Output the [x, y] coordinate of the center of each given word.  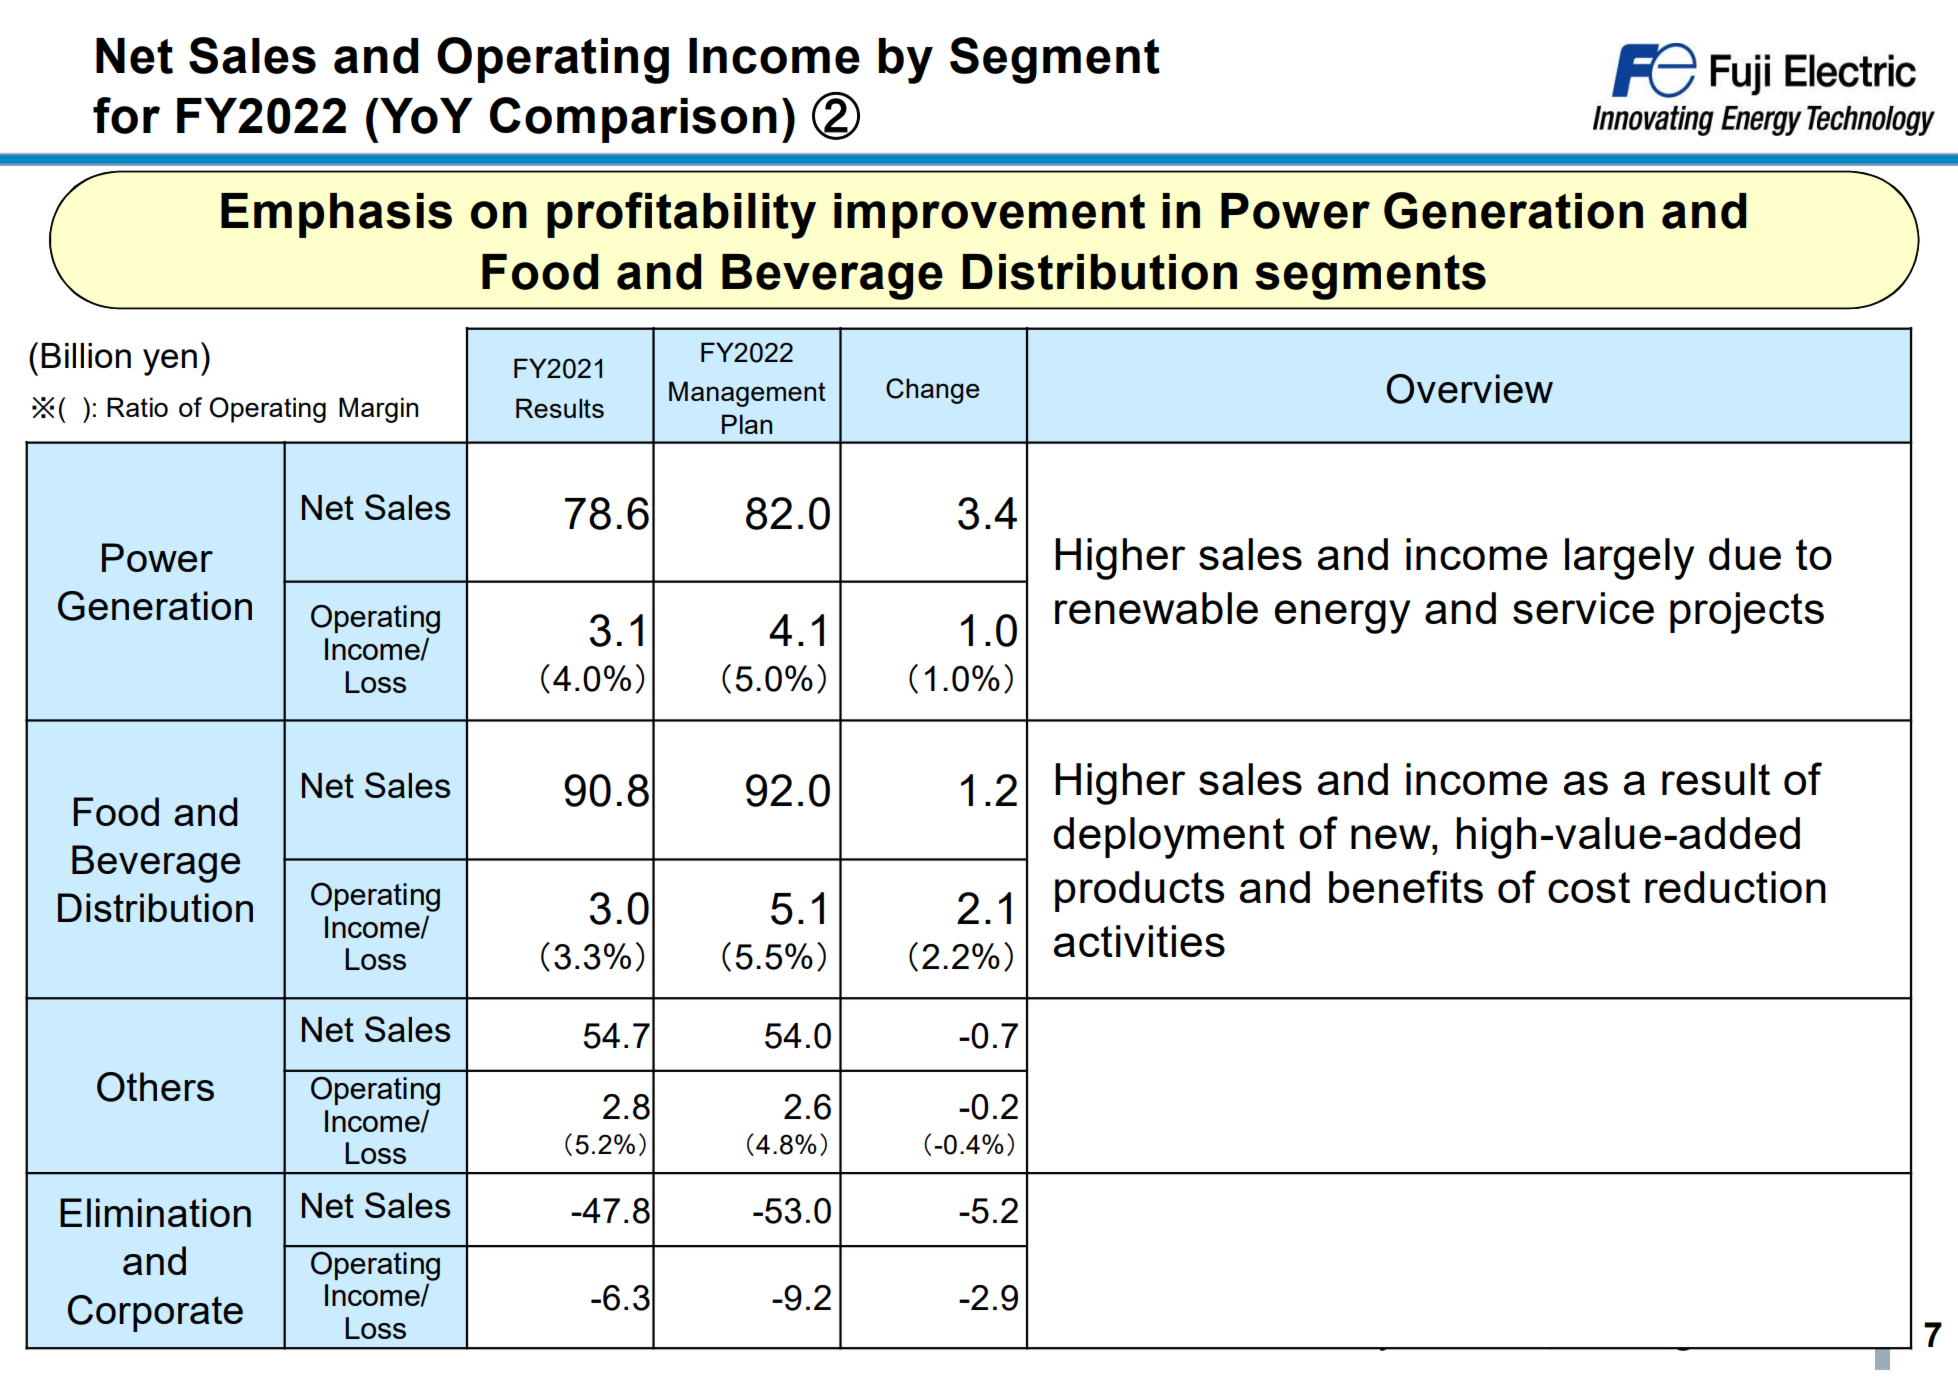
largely [1629, 559]
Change [932, 391]
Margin [378, 410]
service [1583, 608]
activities [1139, 941]
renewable [1156, 608]
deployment [1169, 838]
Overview [1469, 389]
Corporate [155, 1313]
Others [155, 1087]
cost [1589, 887]
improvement [989, 215]
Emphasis [336, 215]
